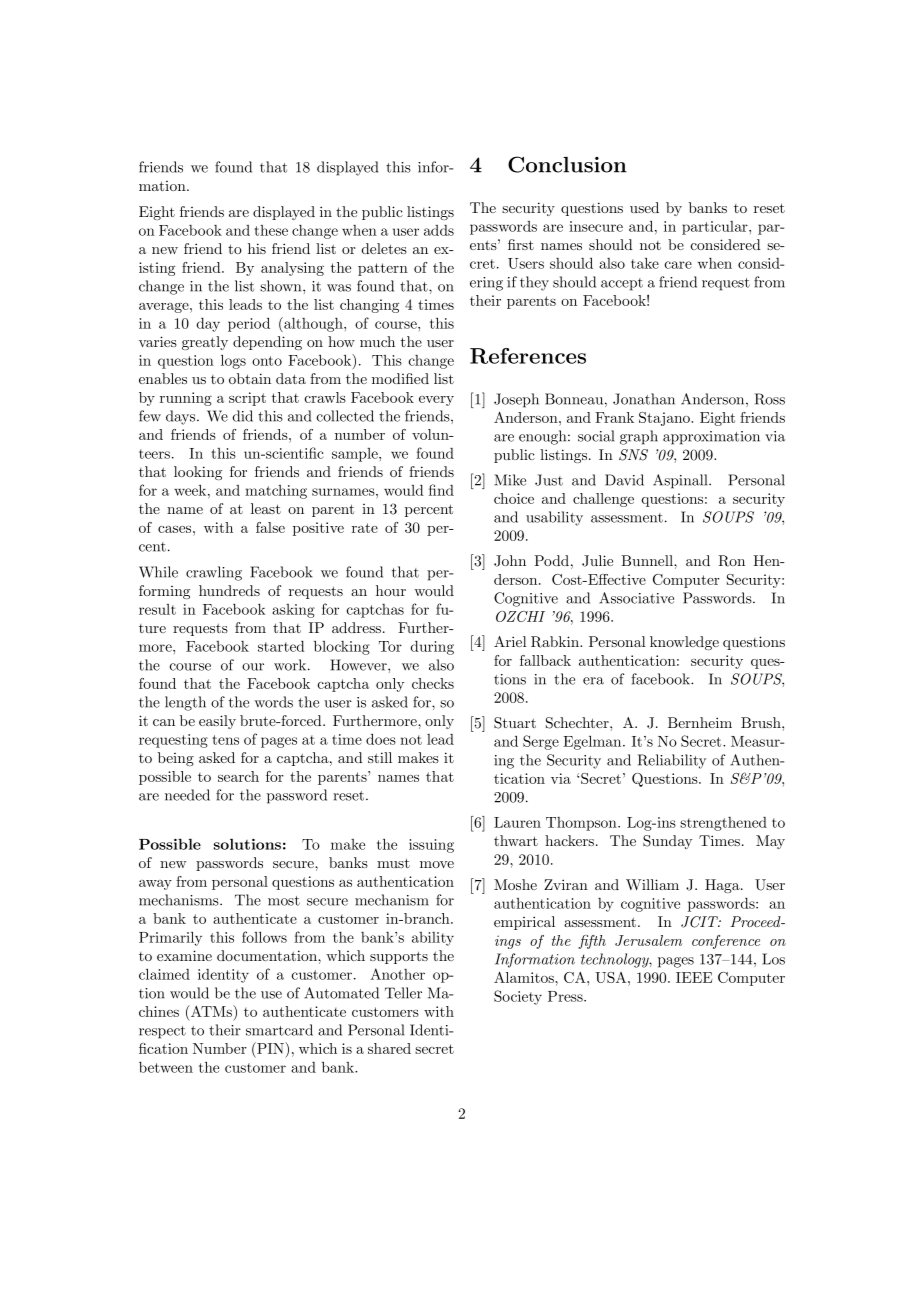 This screenshot has height=1308, width=924. I want to click on find, so click(441, 490).
